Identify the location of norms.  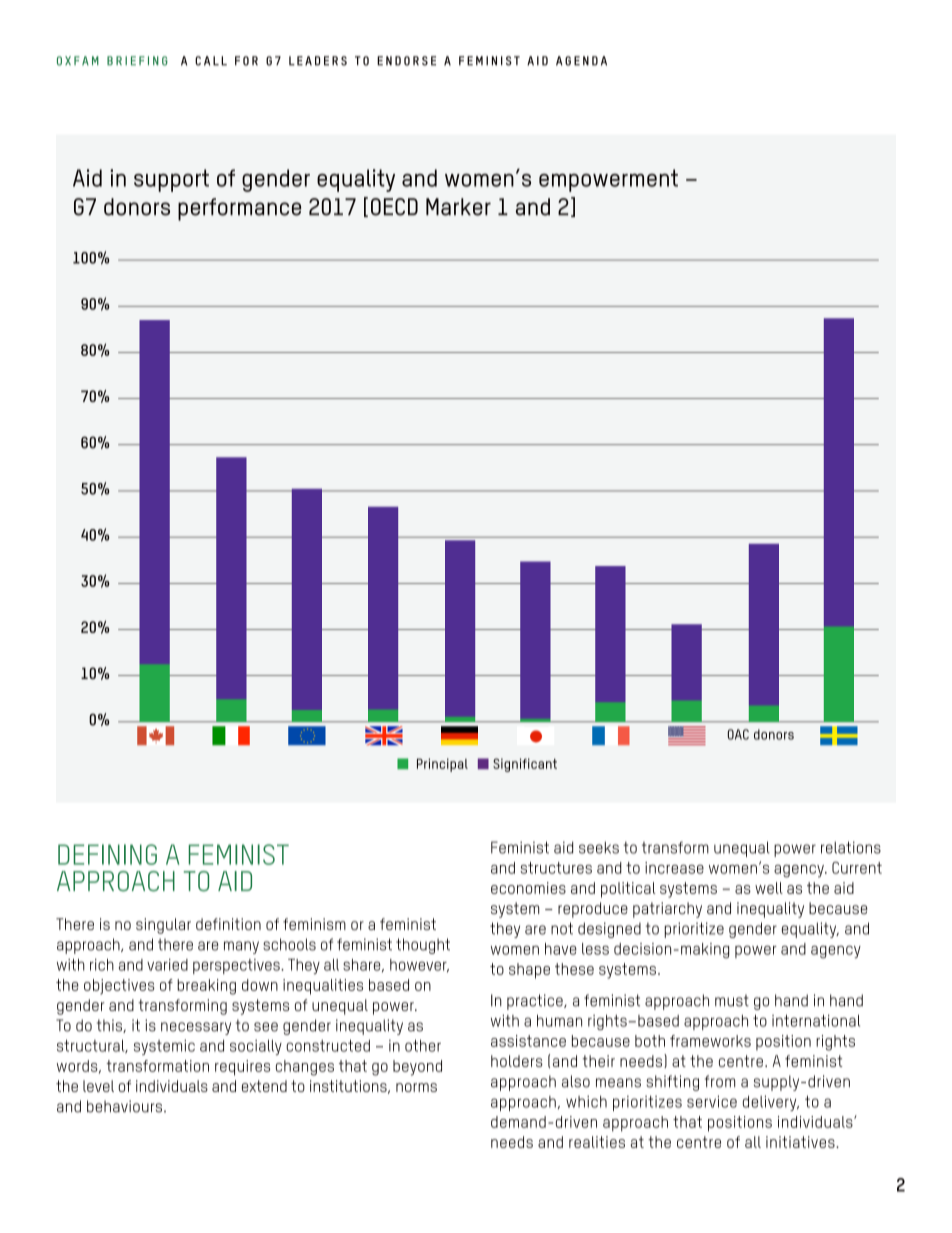
(416, 1087).
